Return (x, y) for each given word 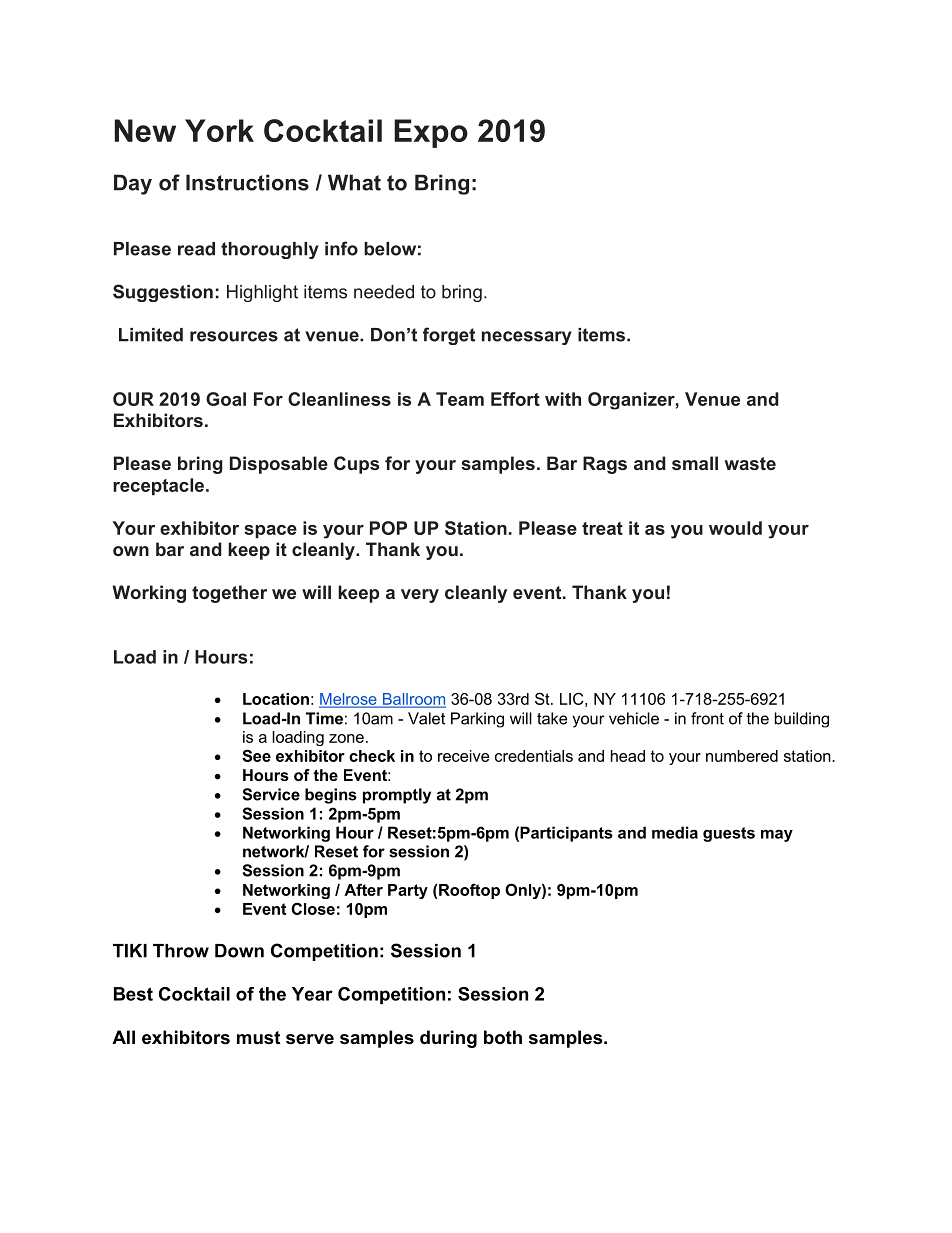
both (503, 1037)
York (219, 130)
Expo (431, 133)
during (448, 1039)
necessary (527, 338)
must (258, 1037)
